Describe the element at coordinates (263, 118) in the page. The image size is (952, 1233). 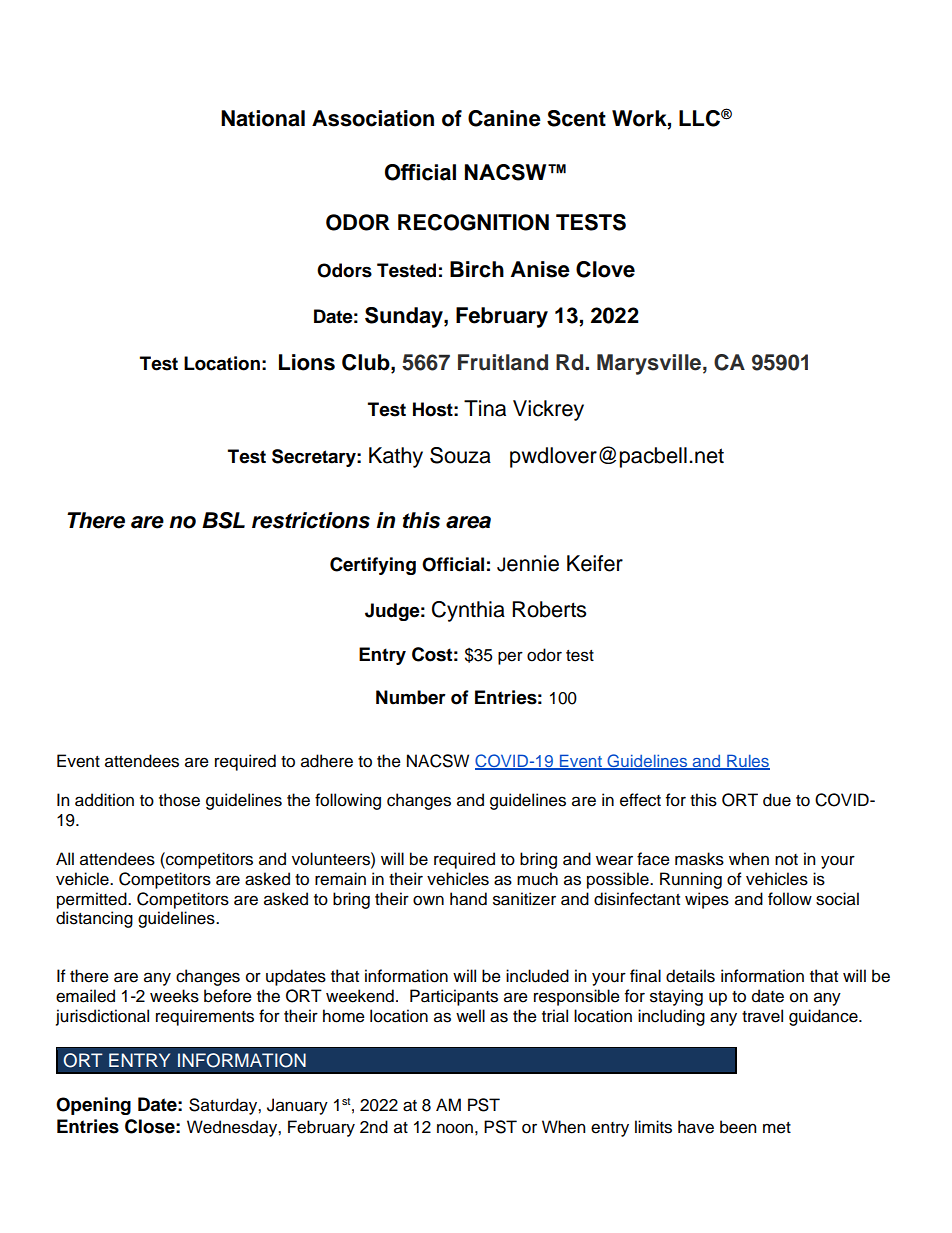
I see `National` at that location.
